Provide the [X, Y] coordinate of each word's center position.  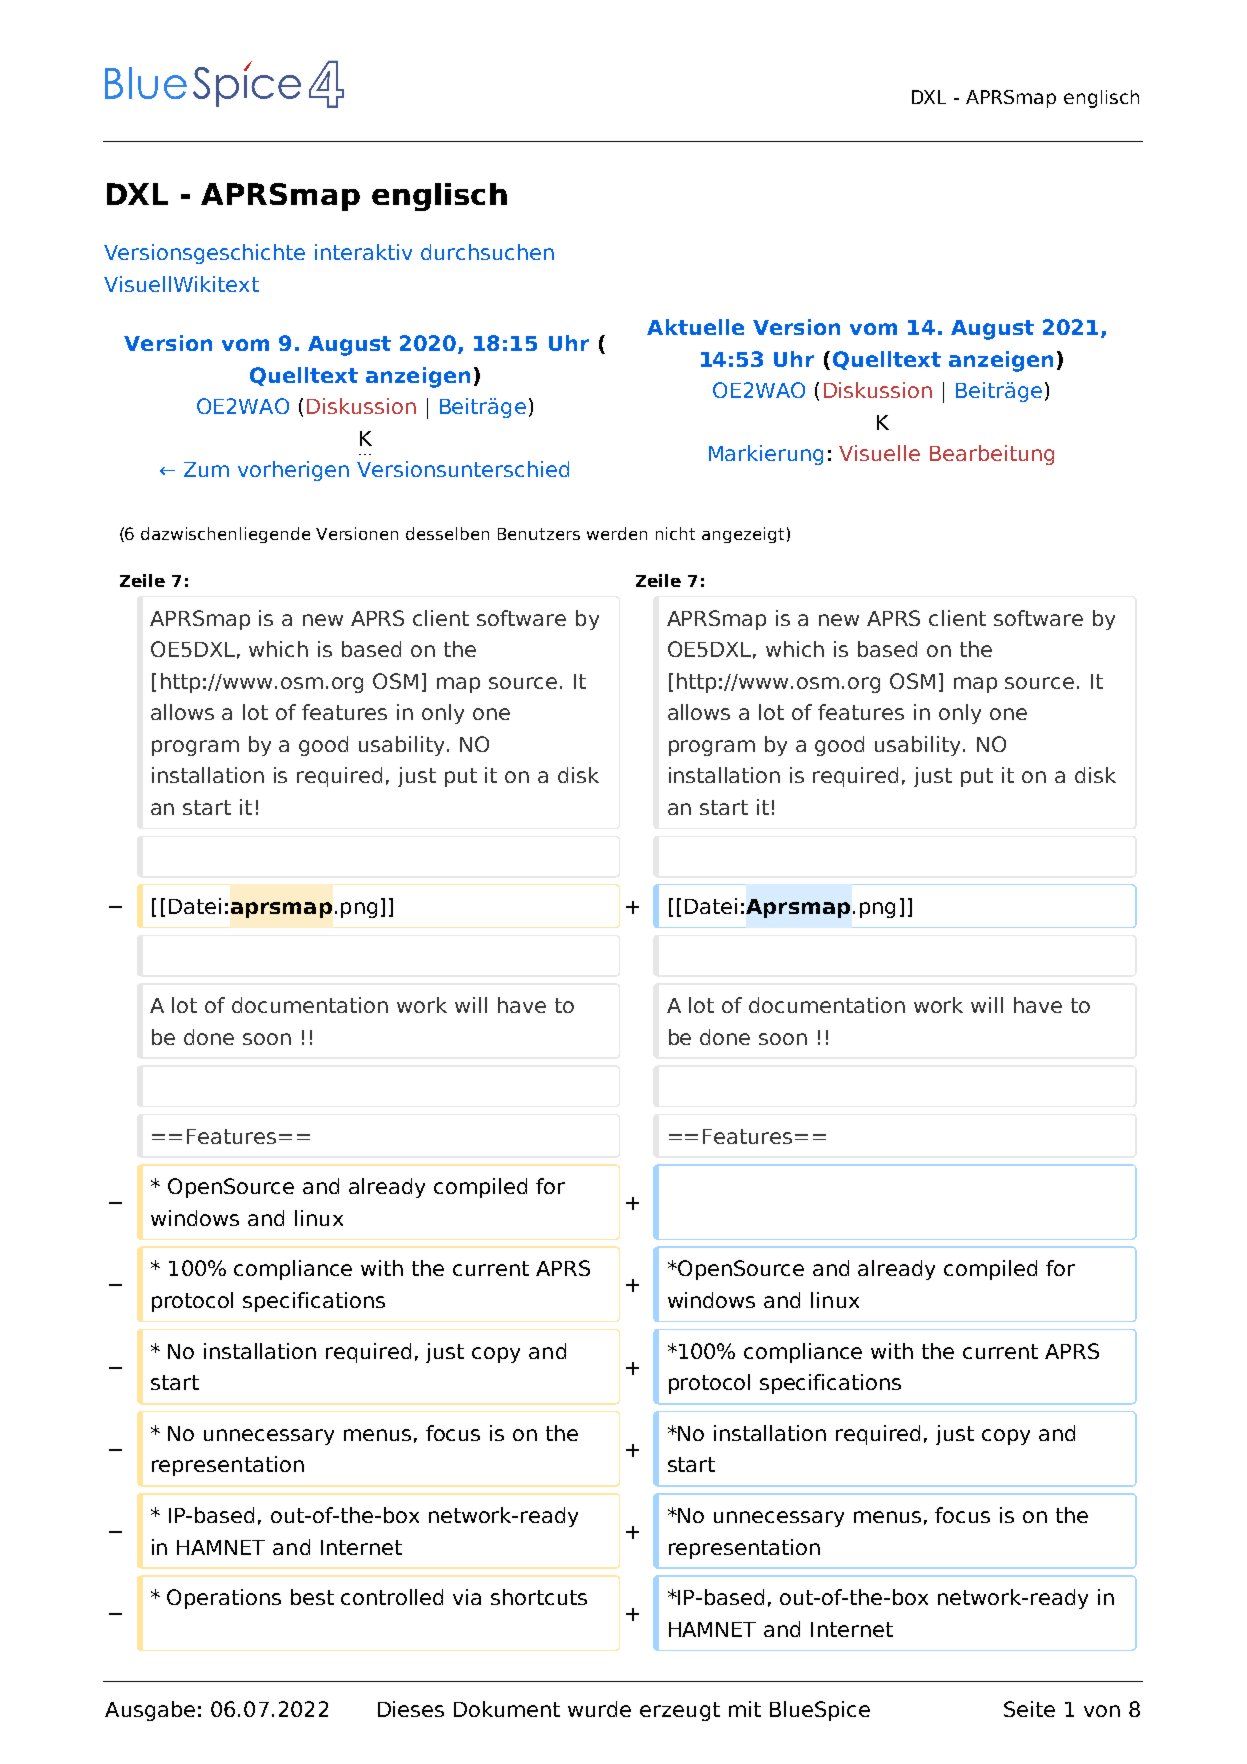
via [467, 1597]
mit [745, 1709]
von [1102, 1711]
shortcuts [539, 1597]
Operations [224, 1599]
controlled [392, 1597]
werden [617, 533]
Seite [1029, 1709]
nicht [675, 533]
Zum [206, 469]
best [312, 1597]
